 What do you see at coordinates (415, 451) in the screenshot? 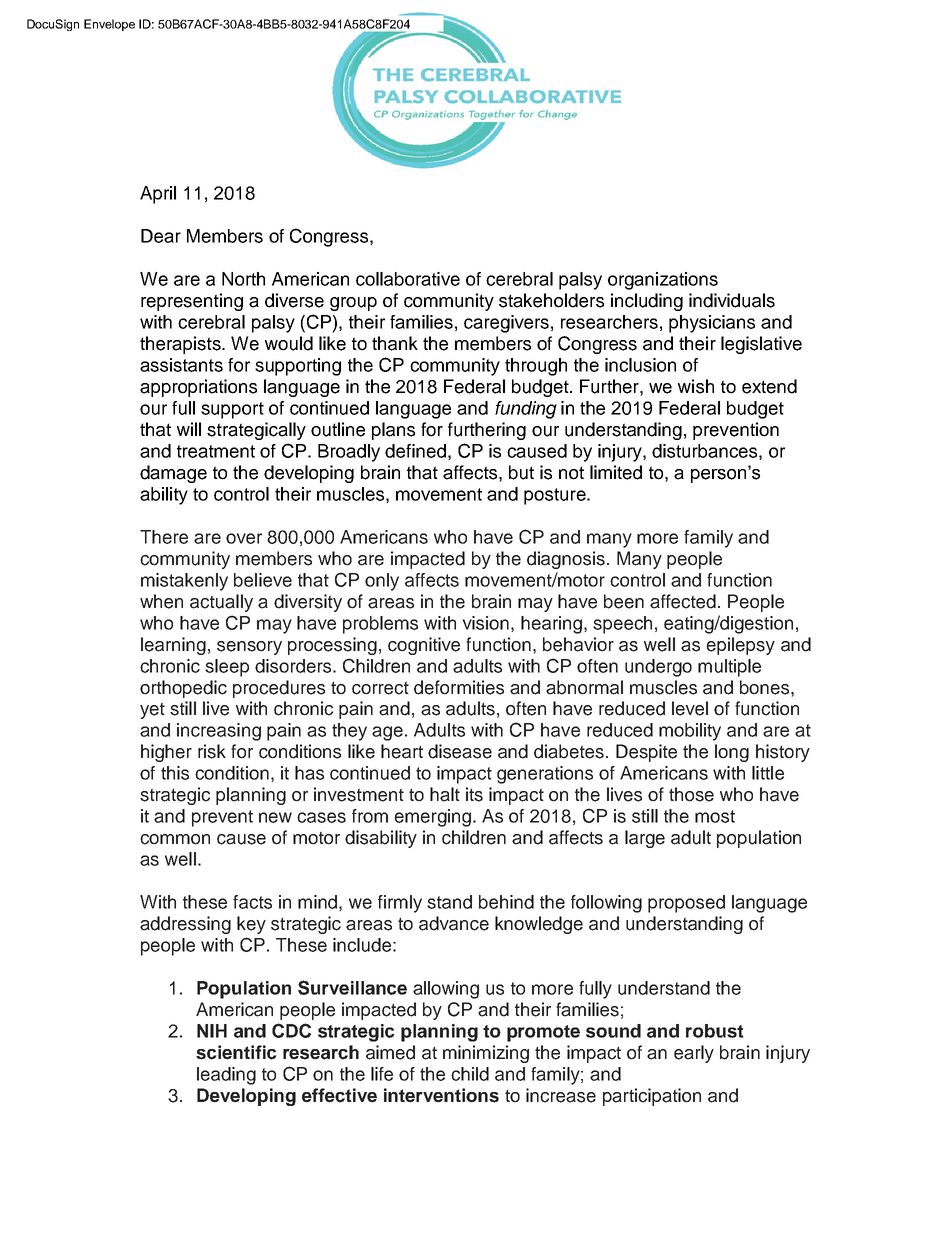
I see `defined` at bounding box center [415, 451].
